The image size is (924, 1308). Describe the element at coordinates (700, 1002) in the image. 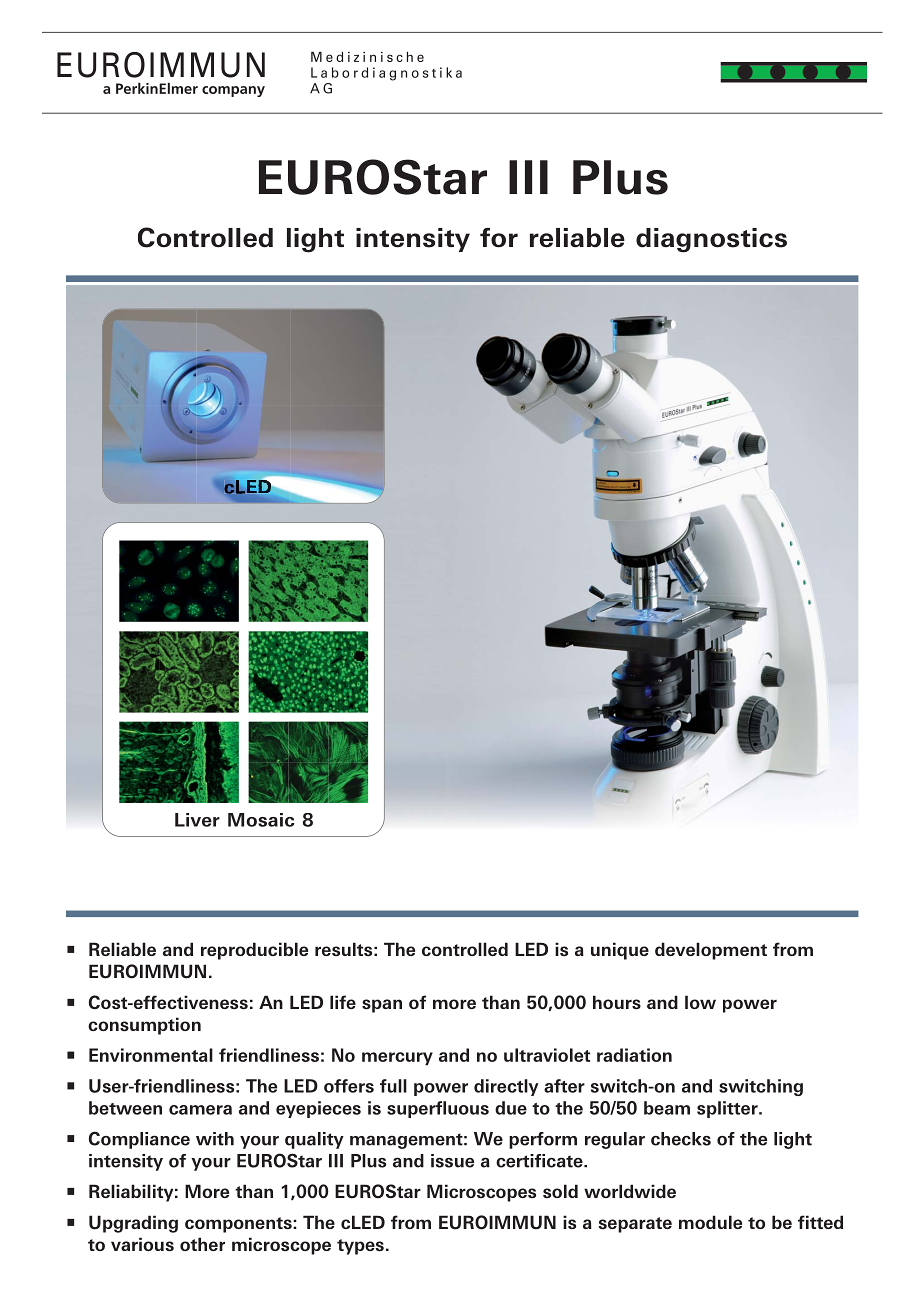

I see `low` at that location.
